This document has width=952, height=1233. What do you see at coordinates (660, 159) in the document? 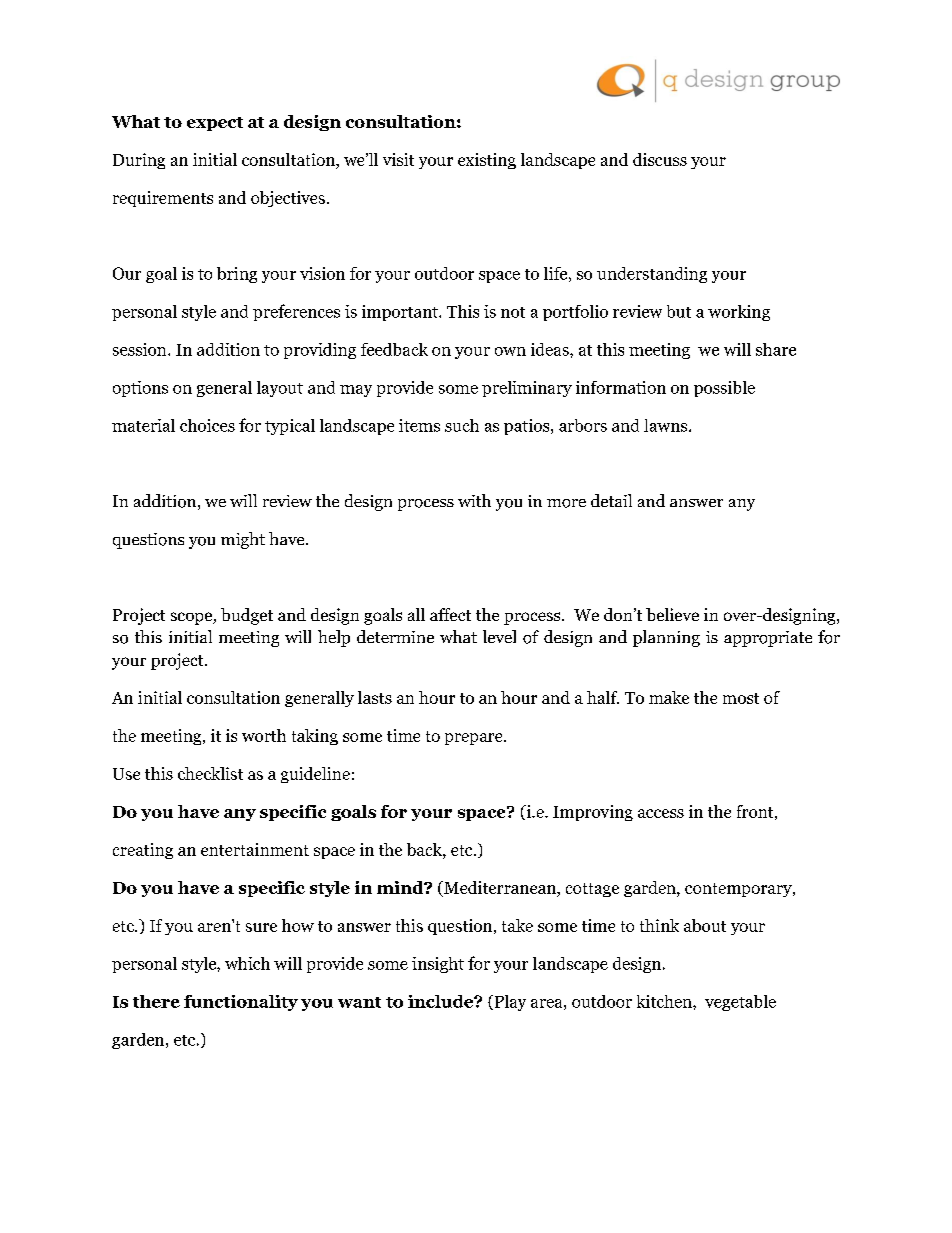
I see `discuss` at bounding box center [660, 159].
